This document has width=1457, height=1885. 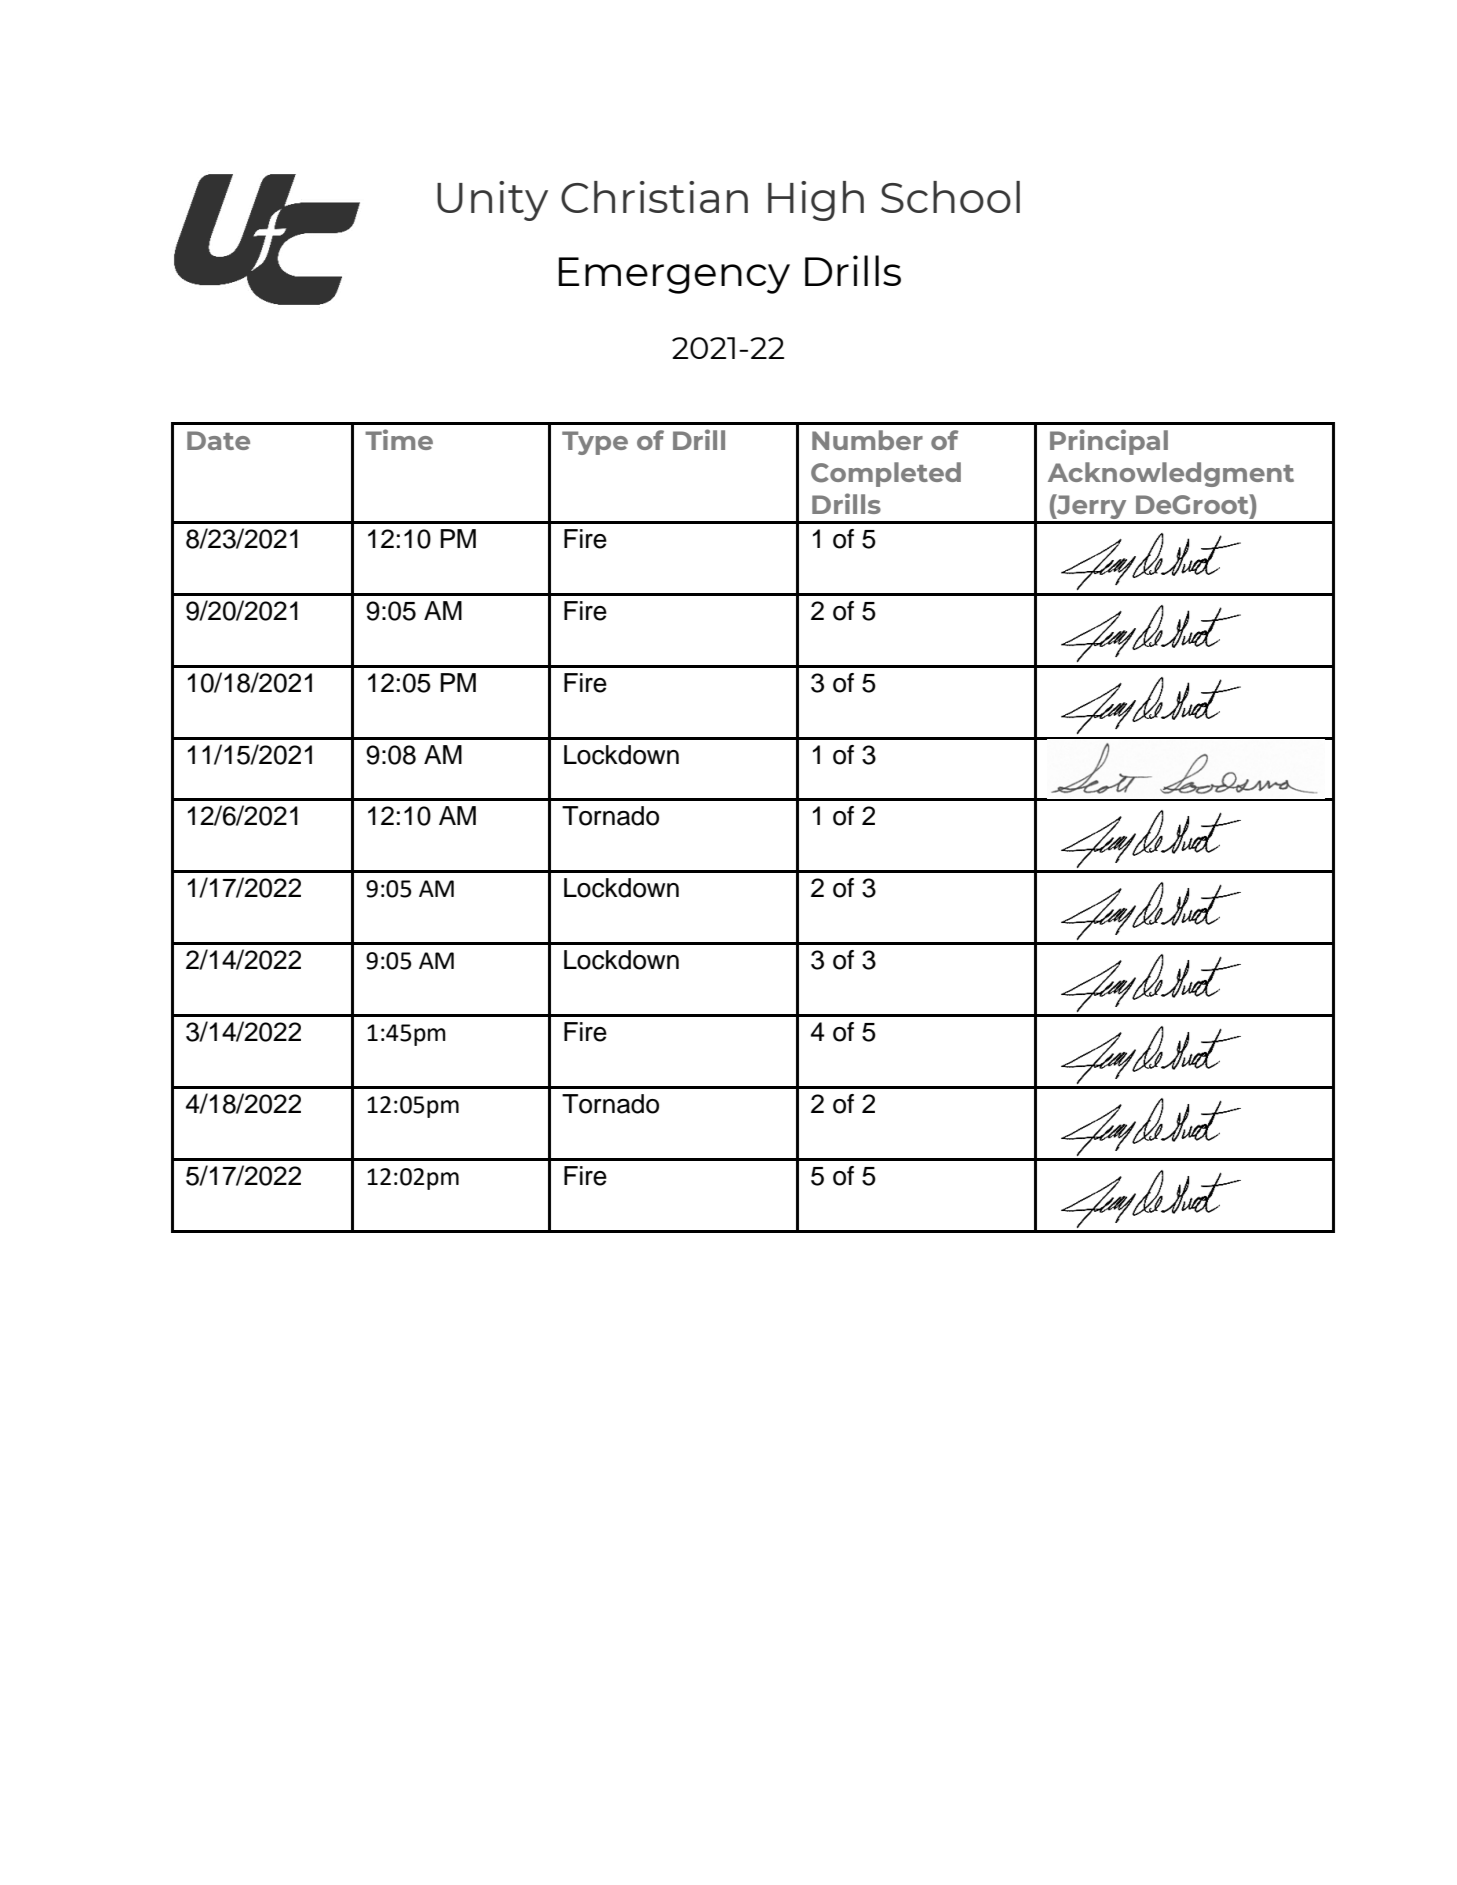 What do you see at coordinates (218, 440) in the document?
I see `Date` at bounding box center [218, 440].
